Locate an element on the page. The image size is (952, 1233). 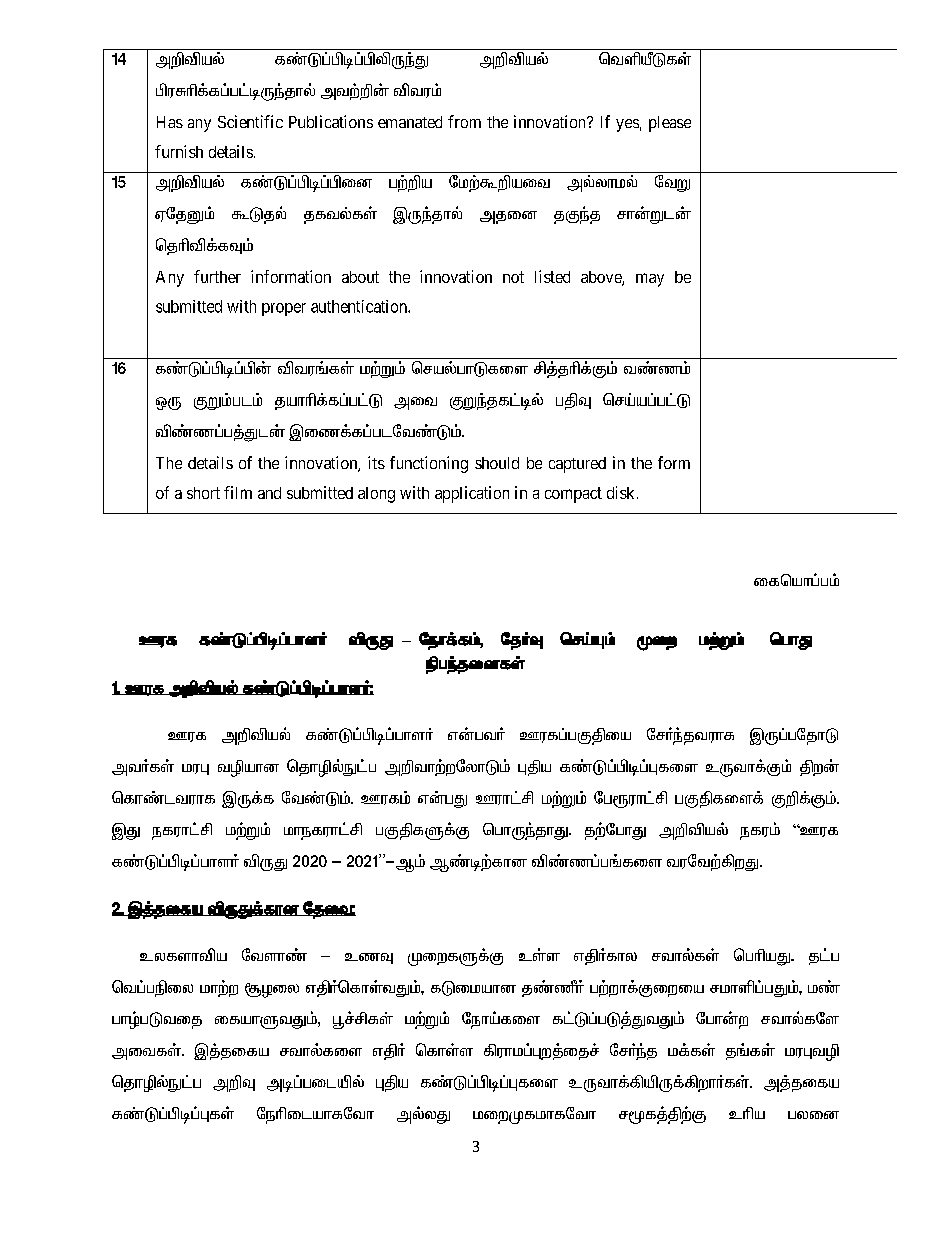
Scientific is located at coordinates (250, 121).
